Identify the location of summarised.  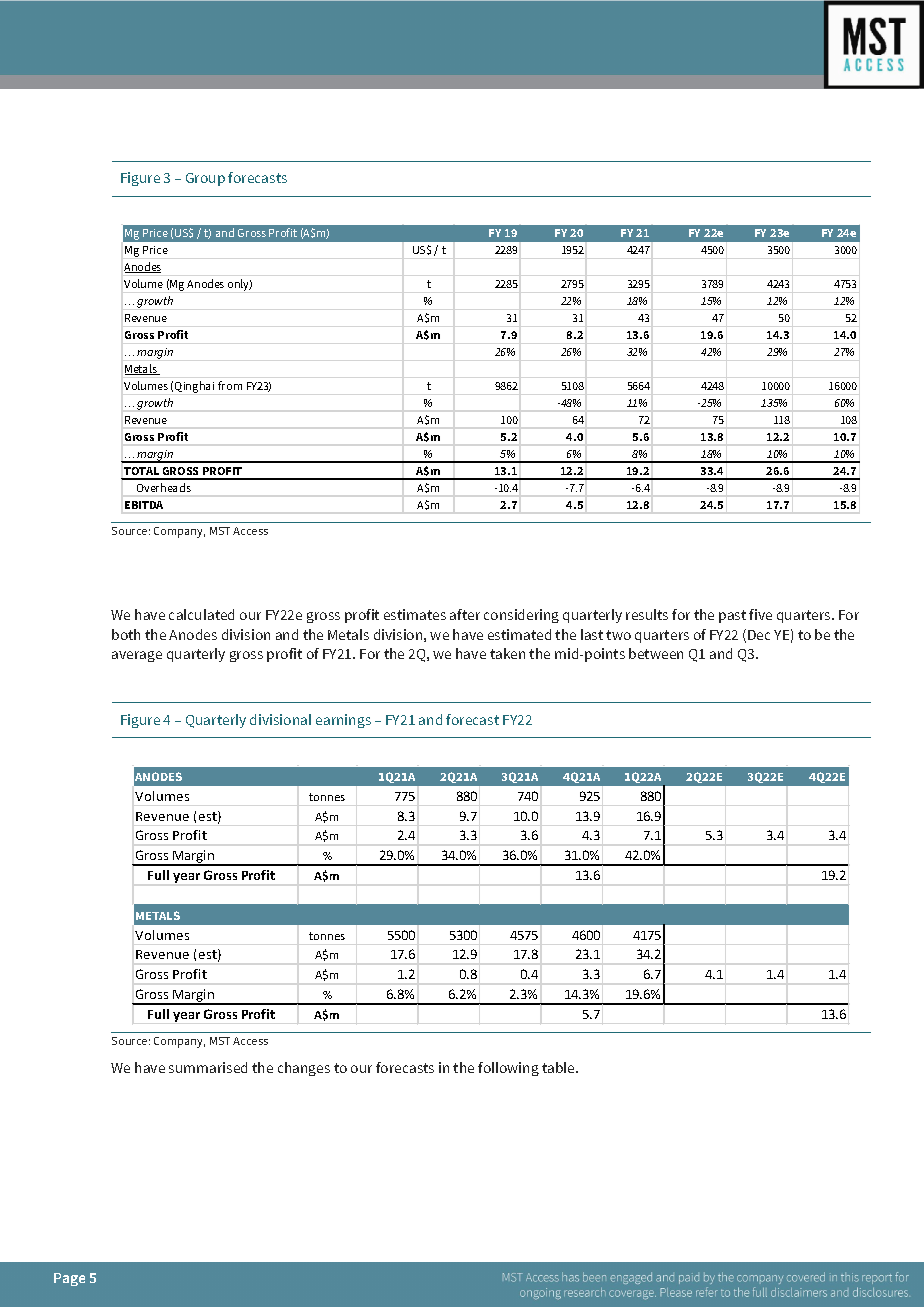
(208, 1067).
